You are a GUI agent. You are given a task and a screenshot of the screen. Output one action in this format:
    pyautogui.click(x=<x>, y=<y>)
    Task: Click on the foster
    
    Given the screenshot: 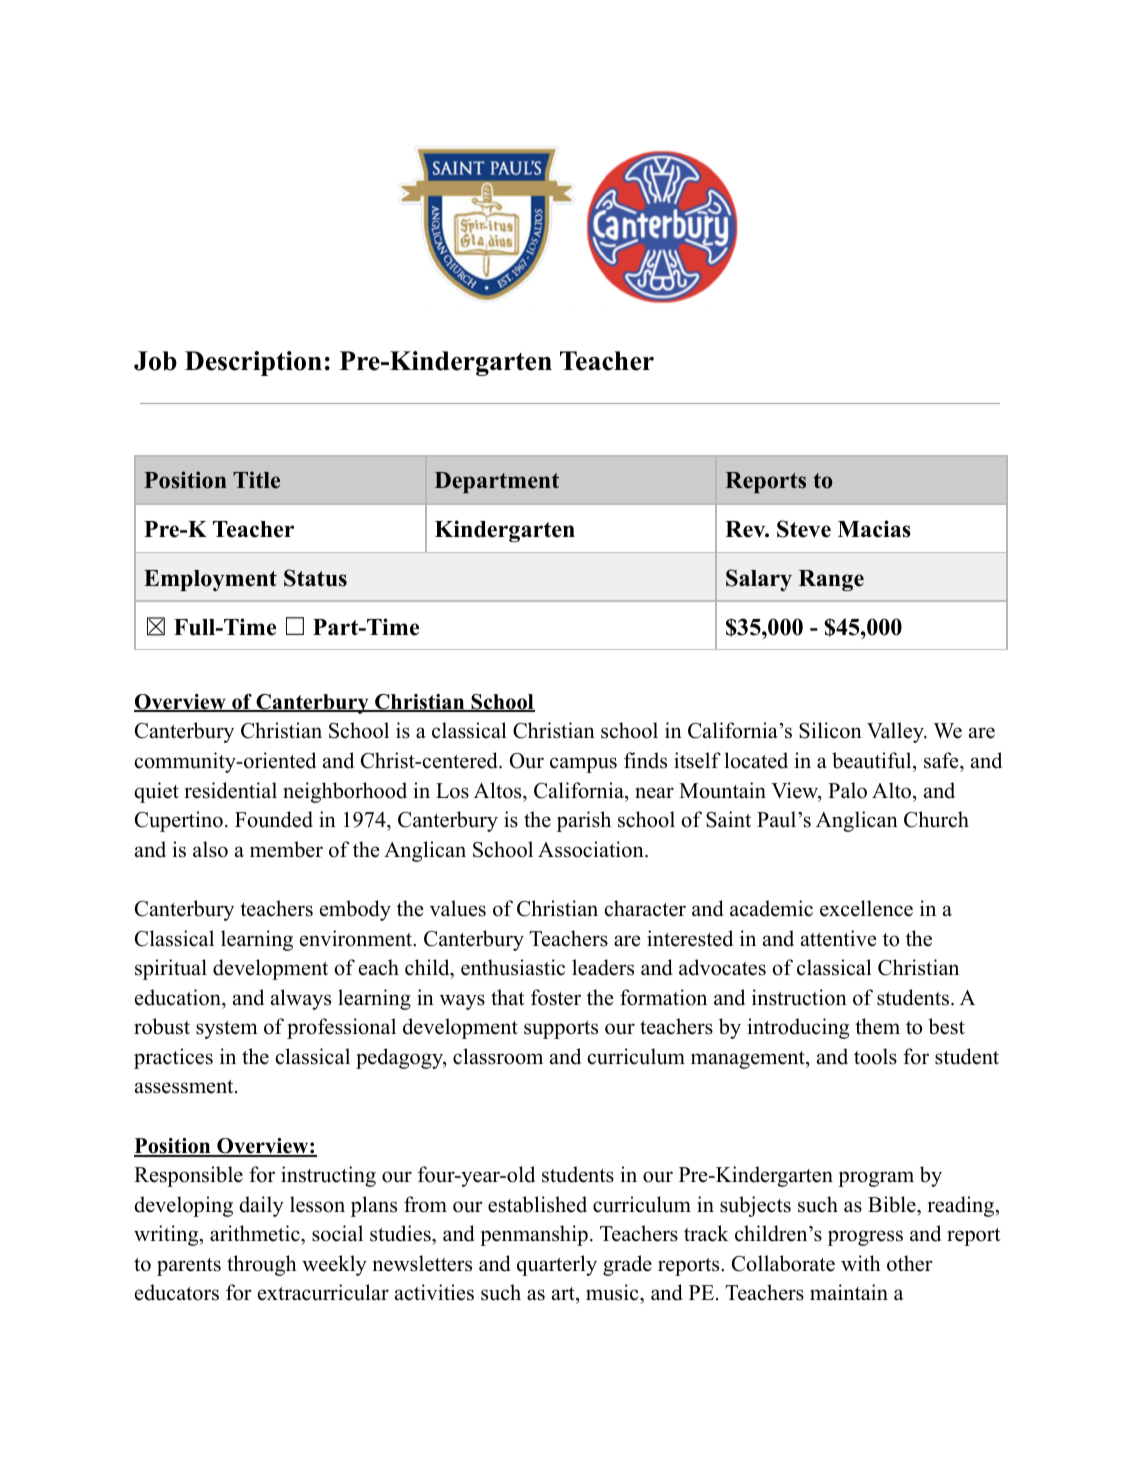 What is the action you would take?
    pyautogui.click(x=556, y=997)
